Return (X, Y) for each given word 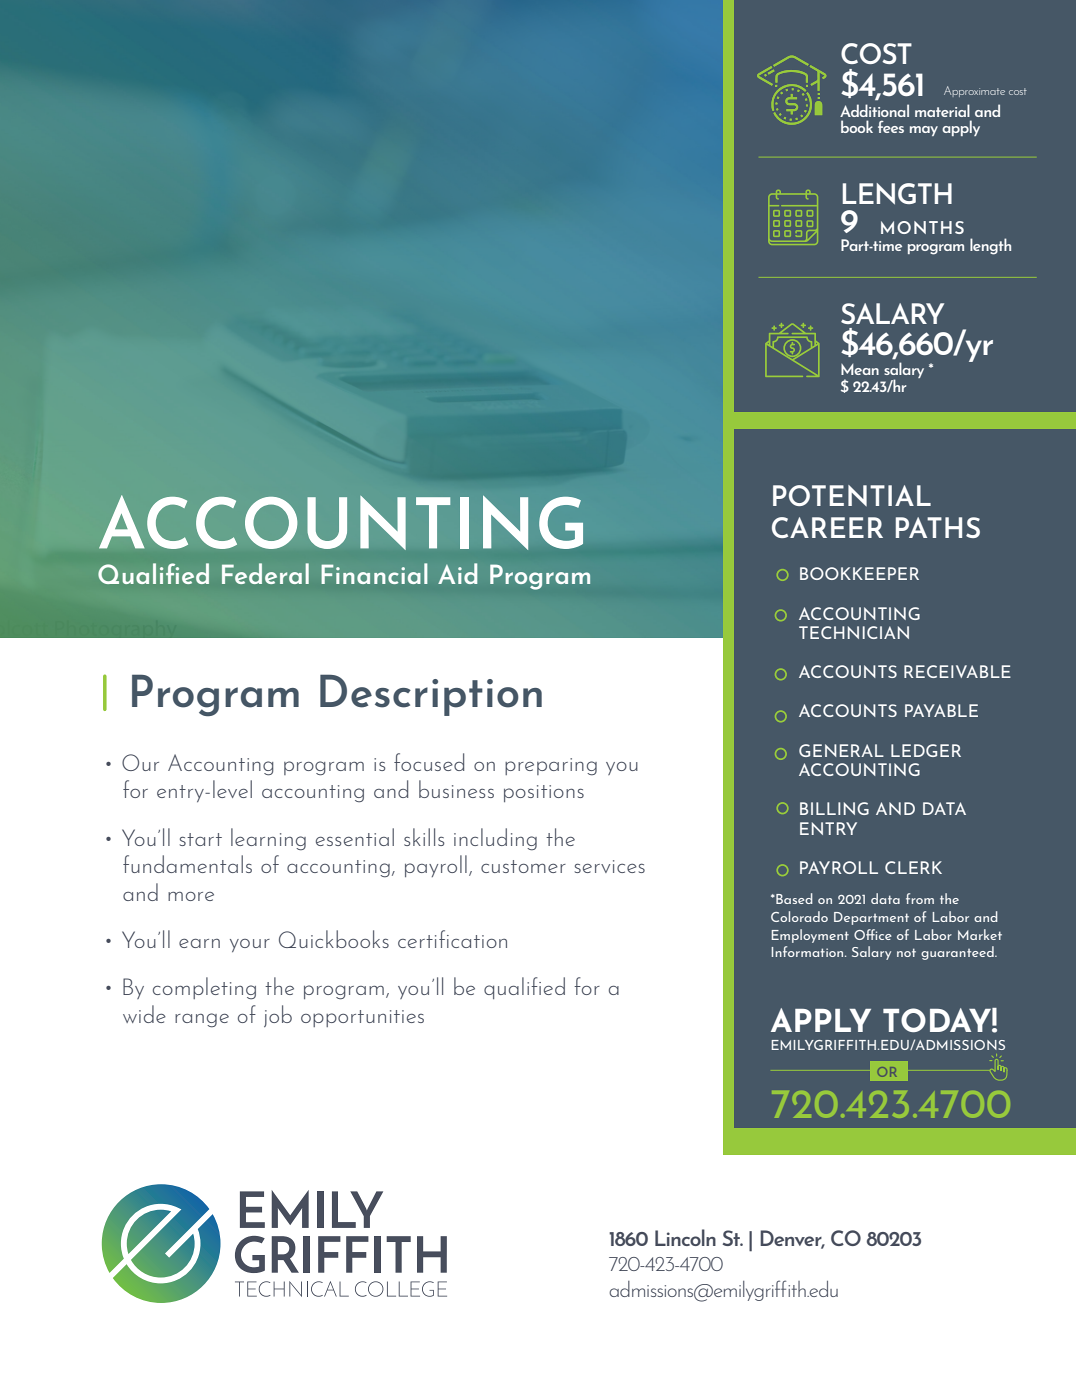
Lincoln (685, 1237)
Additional (874, 110)
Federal (265, 573)
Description (431, 695)
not (906, 952)
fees (891, 126)
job (278, 1016)
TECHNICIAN (854, 632)
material (942, 110)
